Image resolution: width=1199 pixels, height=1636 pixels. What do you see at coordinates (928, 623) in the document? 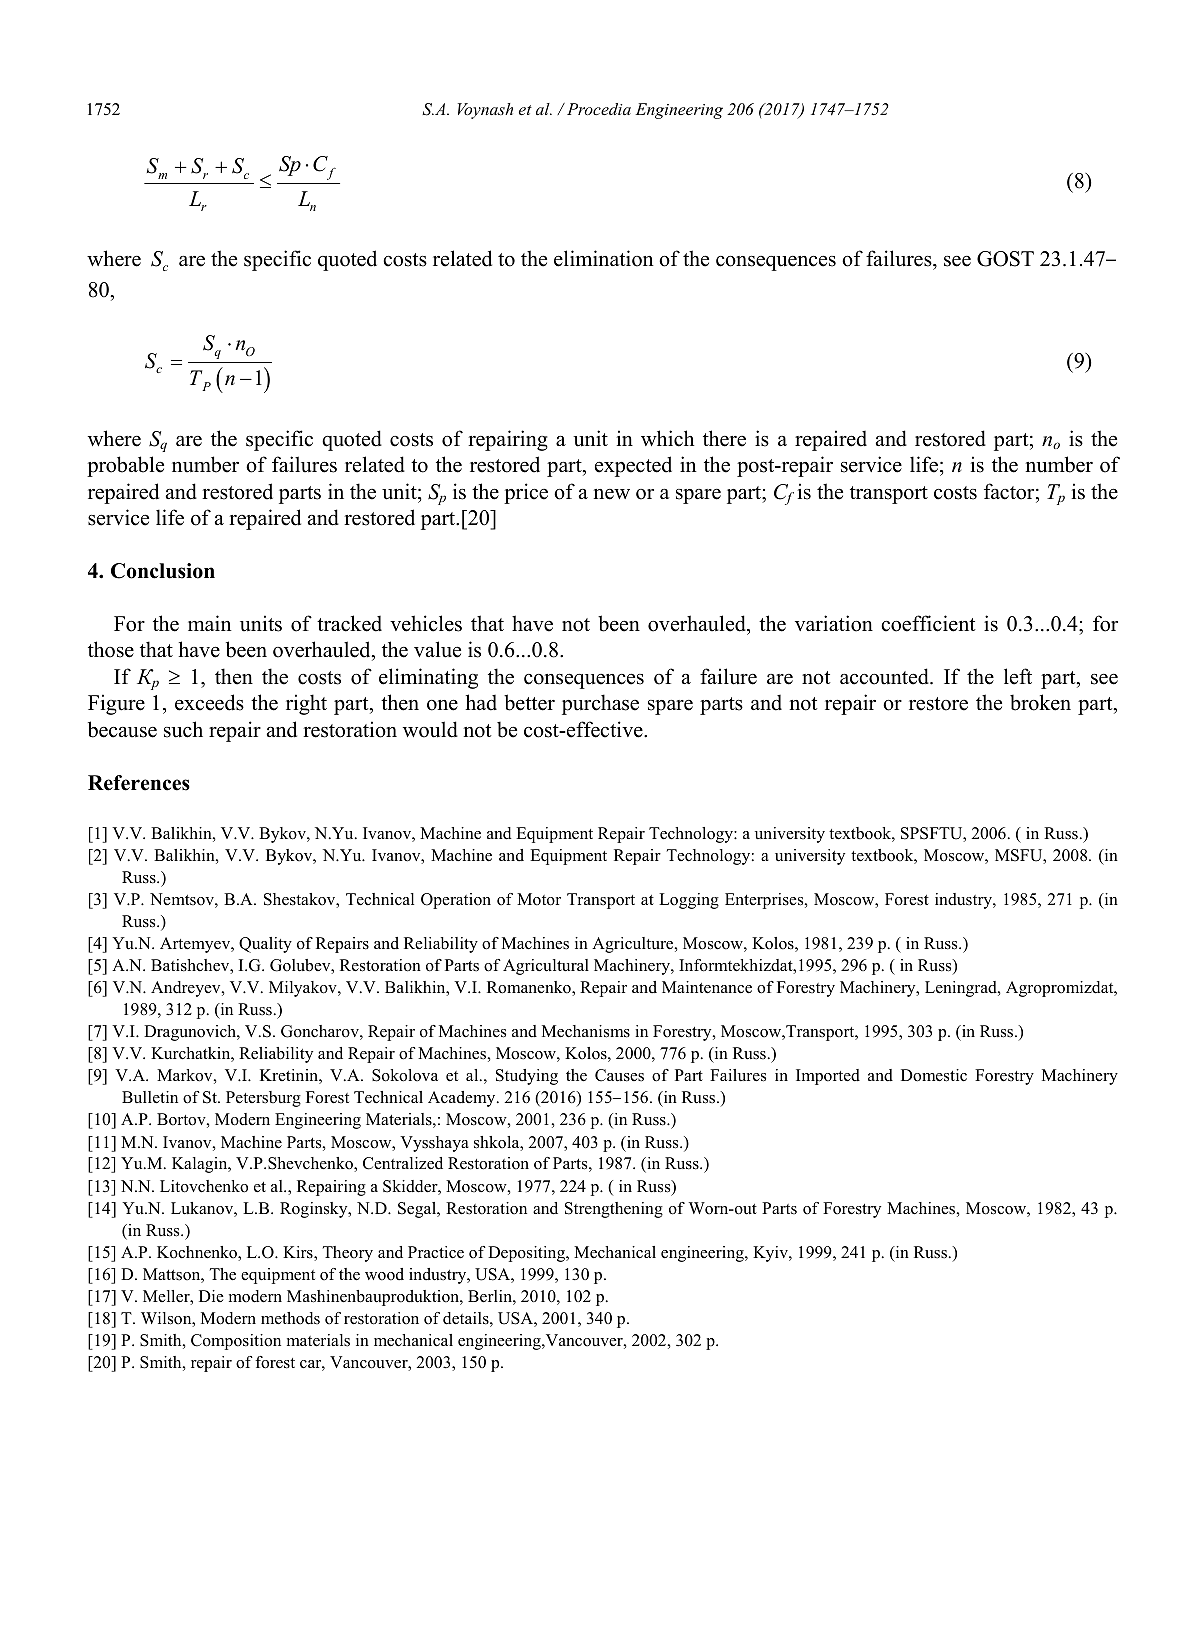
I see `coefficient` at bounding box center [928, 623].
